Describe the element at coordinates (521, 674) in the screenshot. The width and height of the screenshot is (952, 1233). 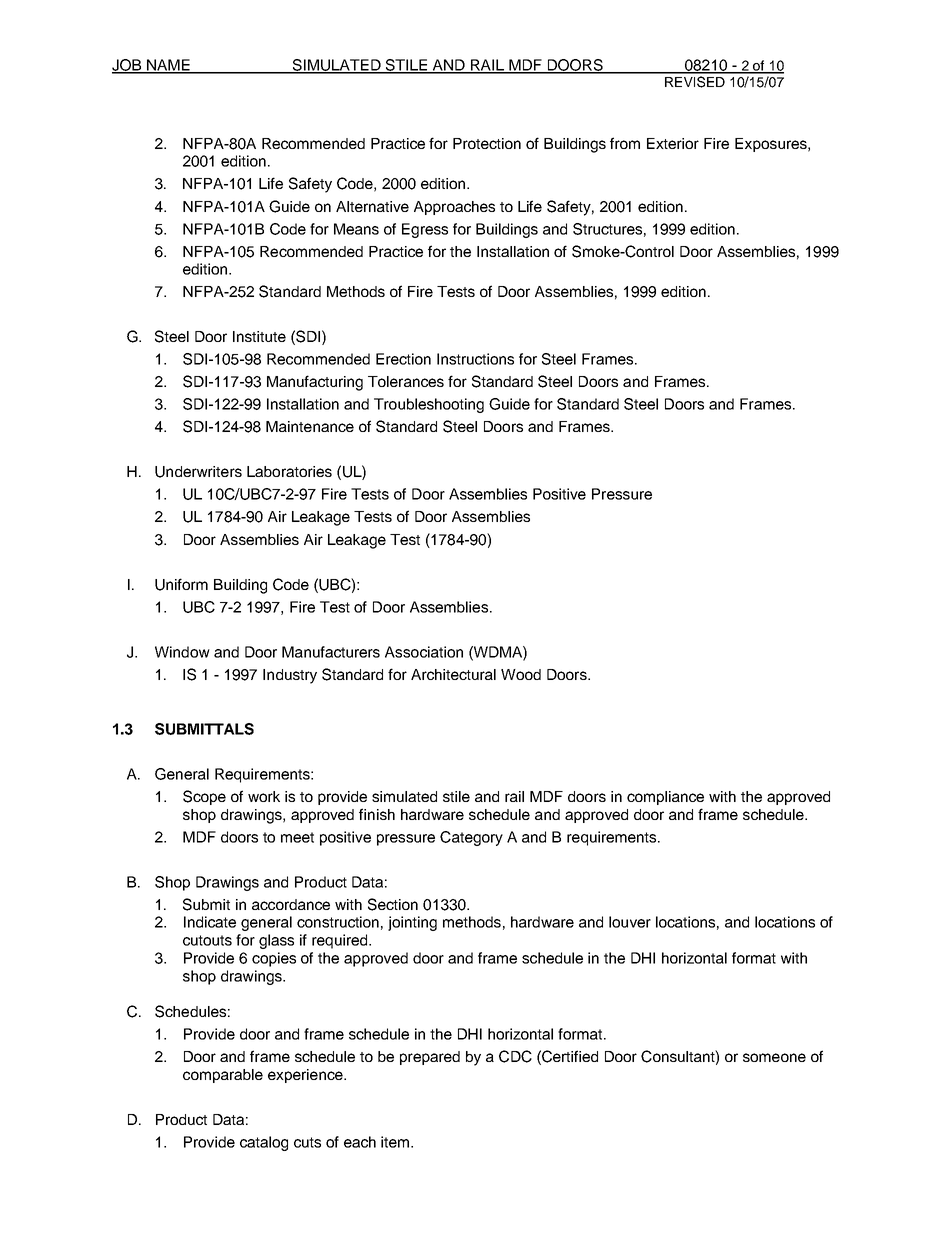
I see `Wood` at that location.
